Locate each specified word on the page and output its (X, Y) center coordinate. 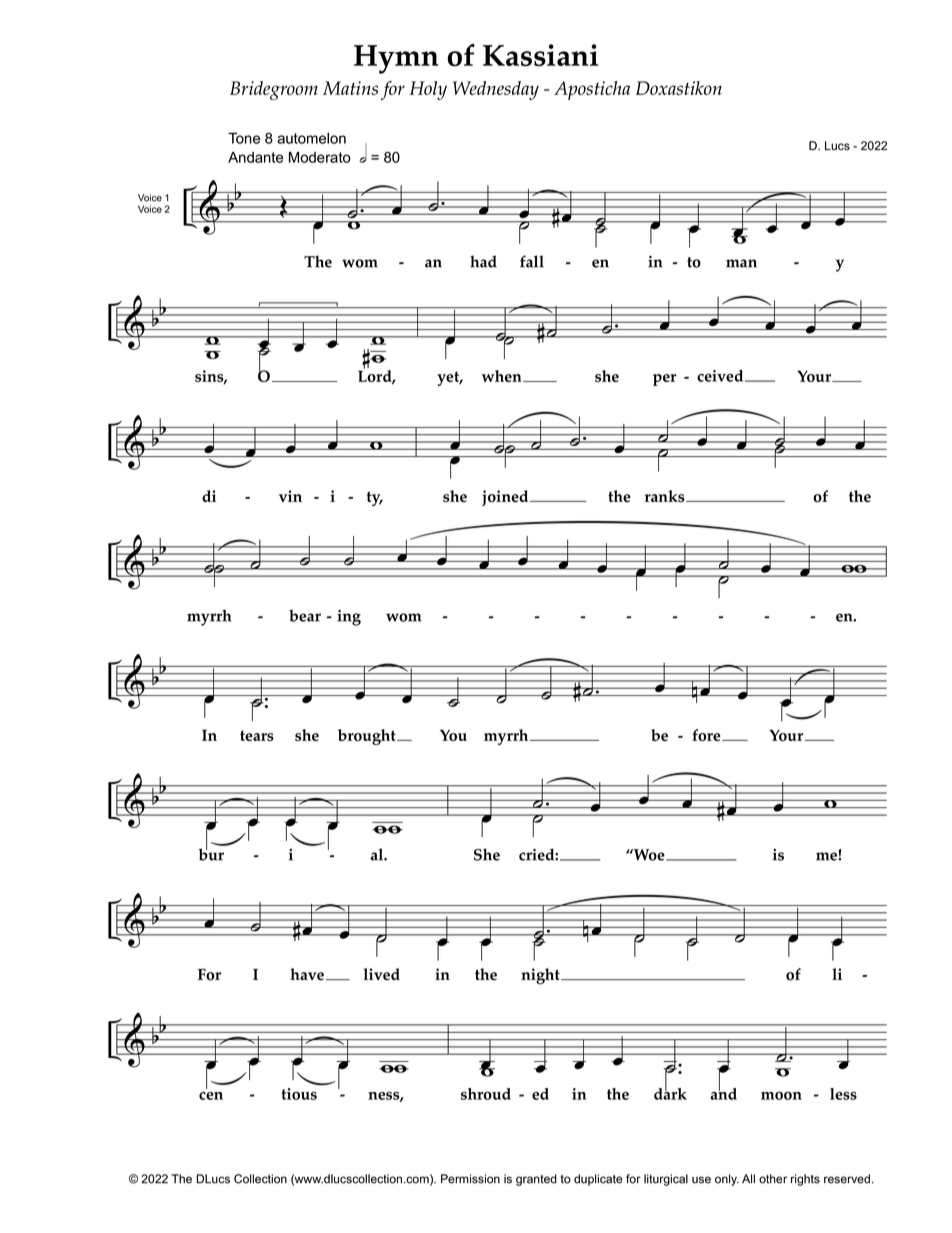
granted (536, 1180)
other (773, 1179)
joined (506, 498)
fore (707, 735)
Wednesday (496, 90)
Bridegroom (274, 90)
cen (211, 1096)
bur (211, 853)
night (541, 976)
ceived (721, 376)
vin (290, 496)
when (502, 376)
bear (305, 616)
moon (781, 1095)
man (741, 263)
